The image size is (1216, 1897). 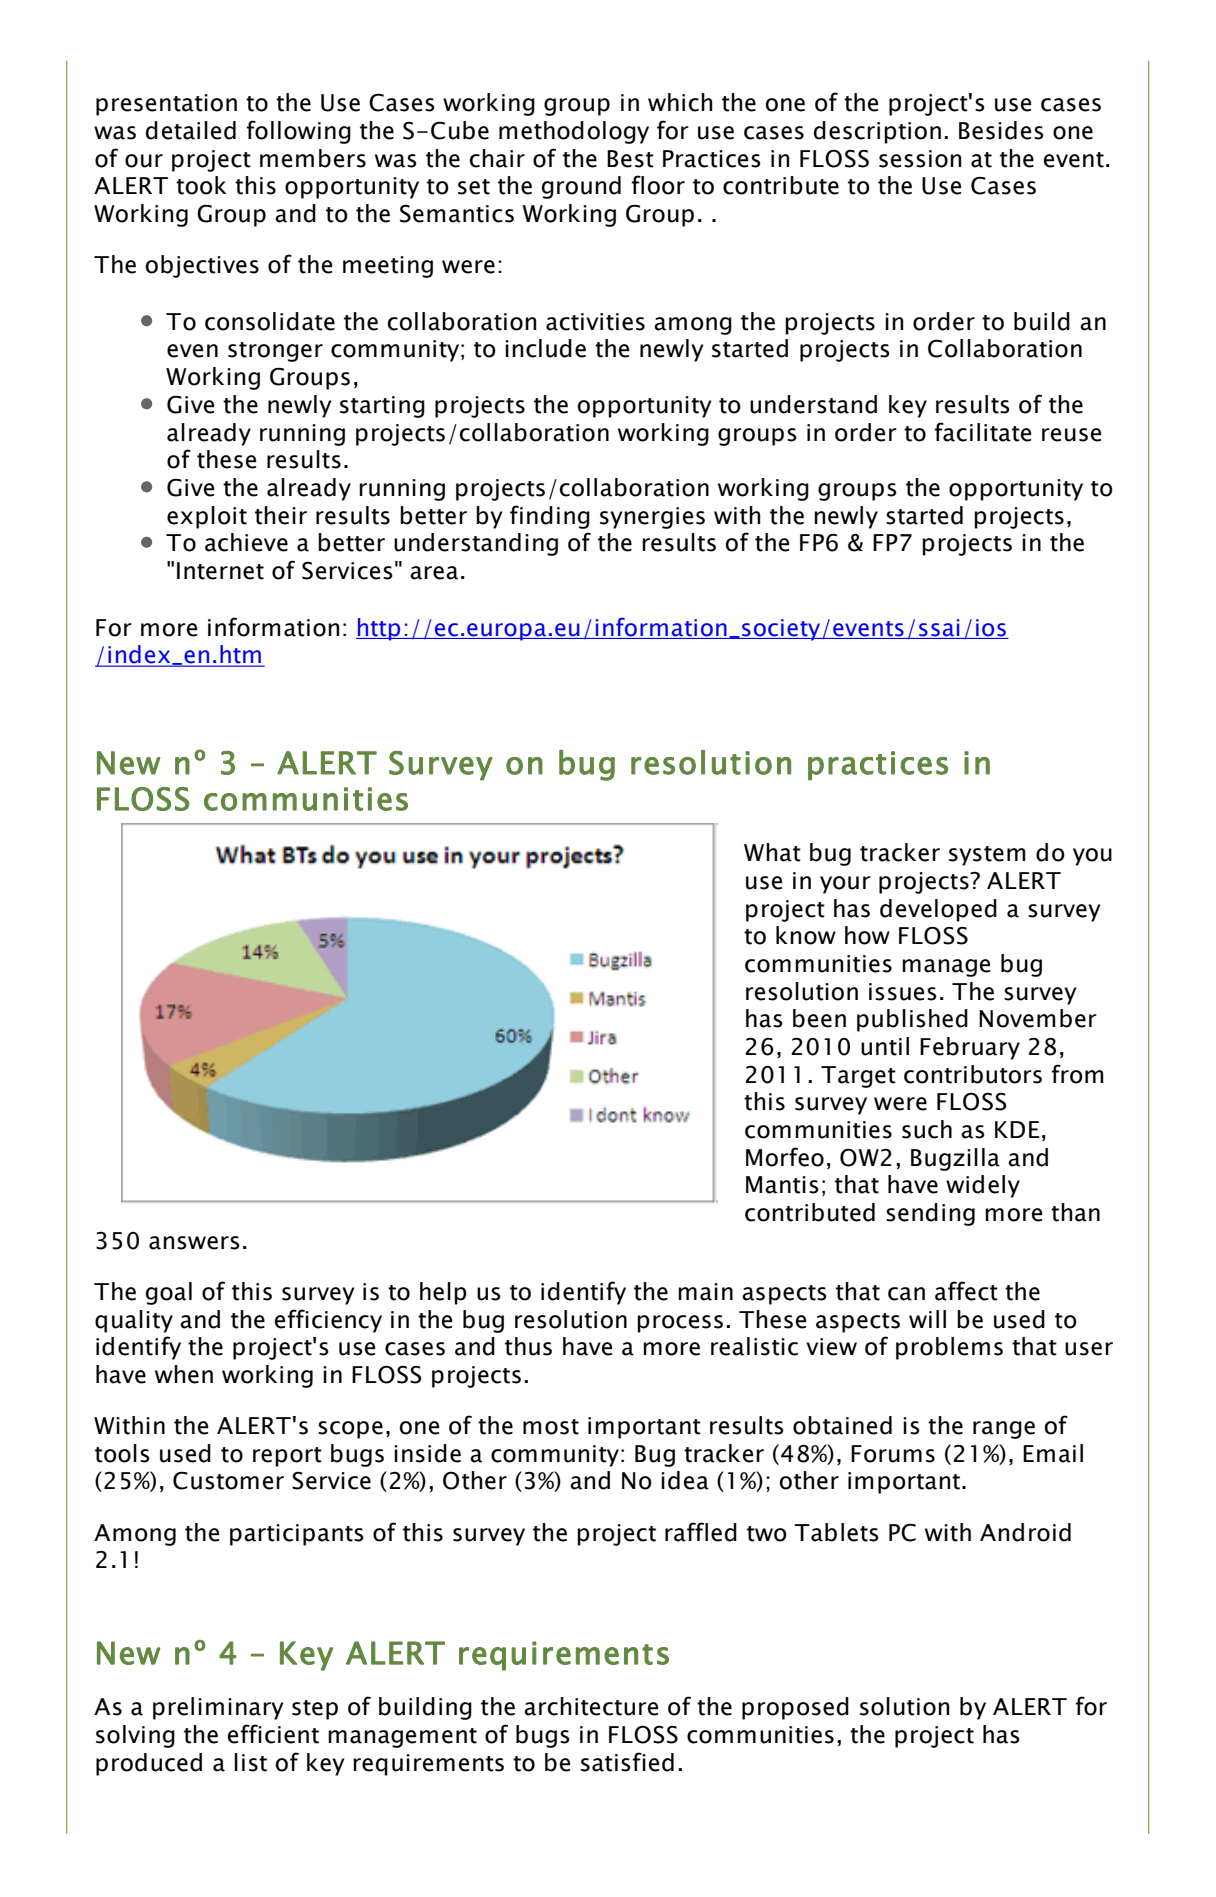 I want to click on main, so click(x=705, y=1292).
